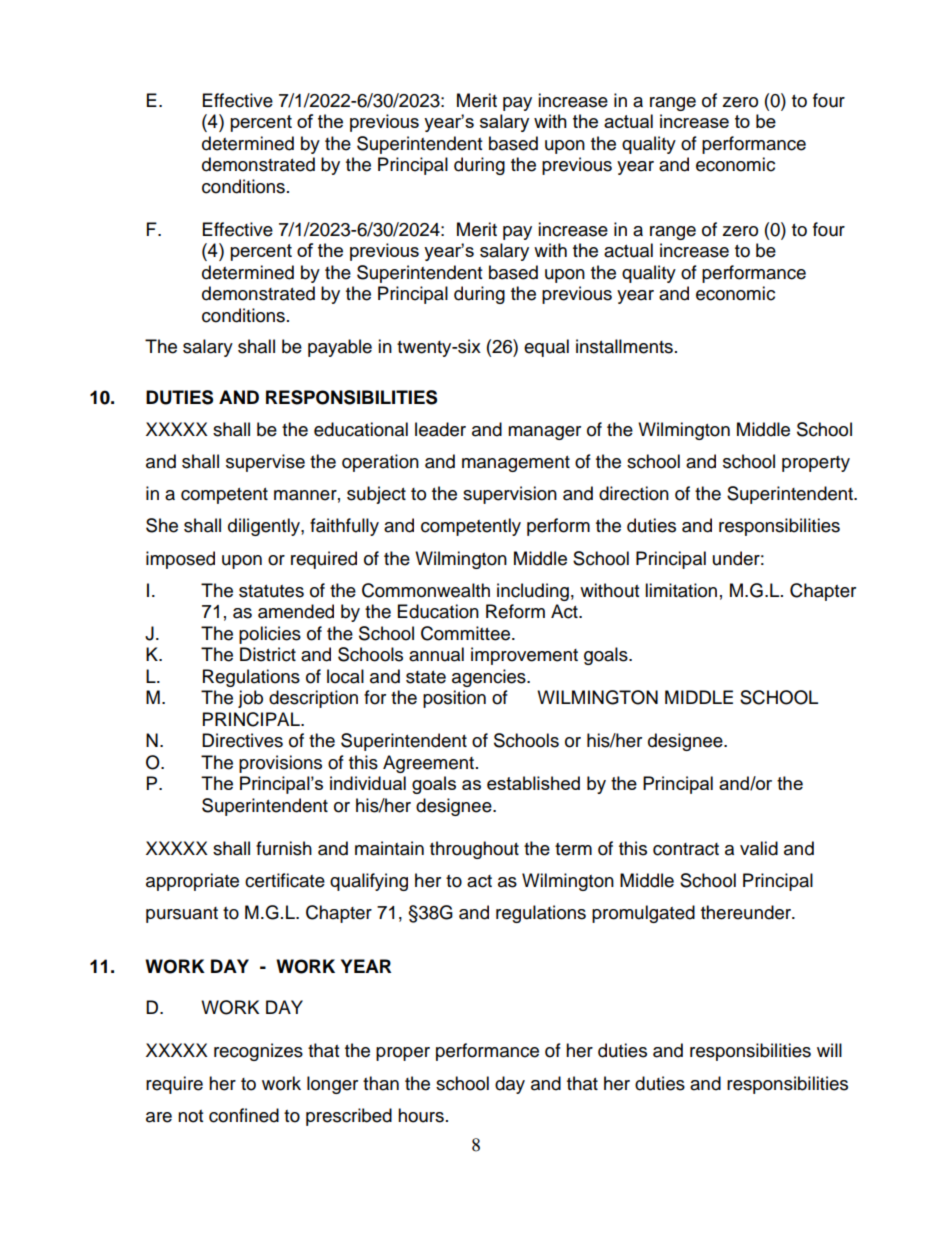  Describe the element at coordinates (681, 590) in the document. I see `limitation` at that location.
